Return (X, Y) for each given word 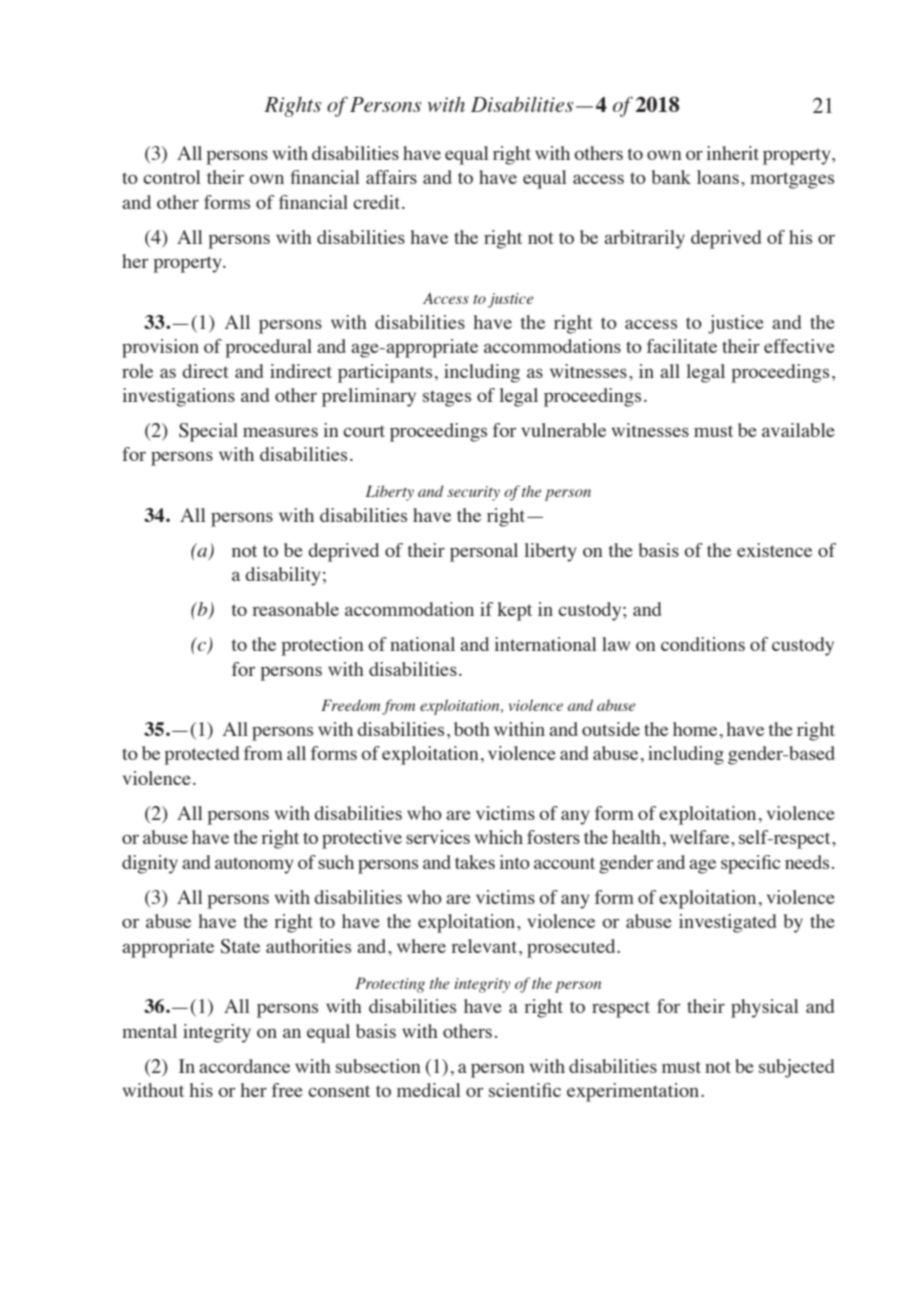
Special (208, 432)
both (472, 729)
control (172, 177)
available (798, 430)
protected (201, 755)
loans (718, 177)
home (695, 729)
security (473, 493)
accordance (244, 1066)
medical (429, 1090)
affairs (391, 177)
